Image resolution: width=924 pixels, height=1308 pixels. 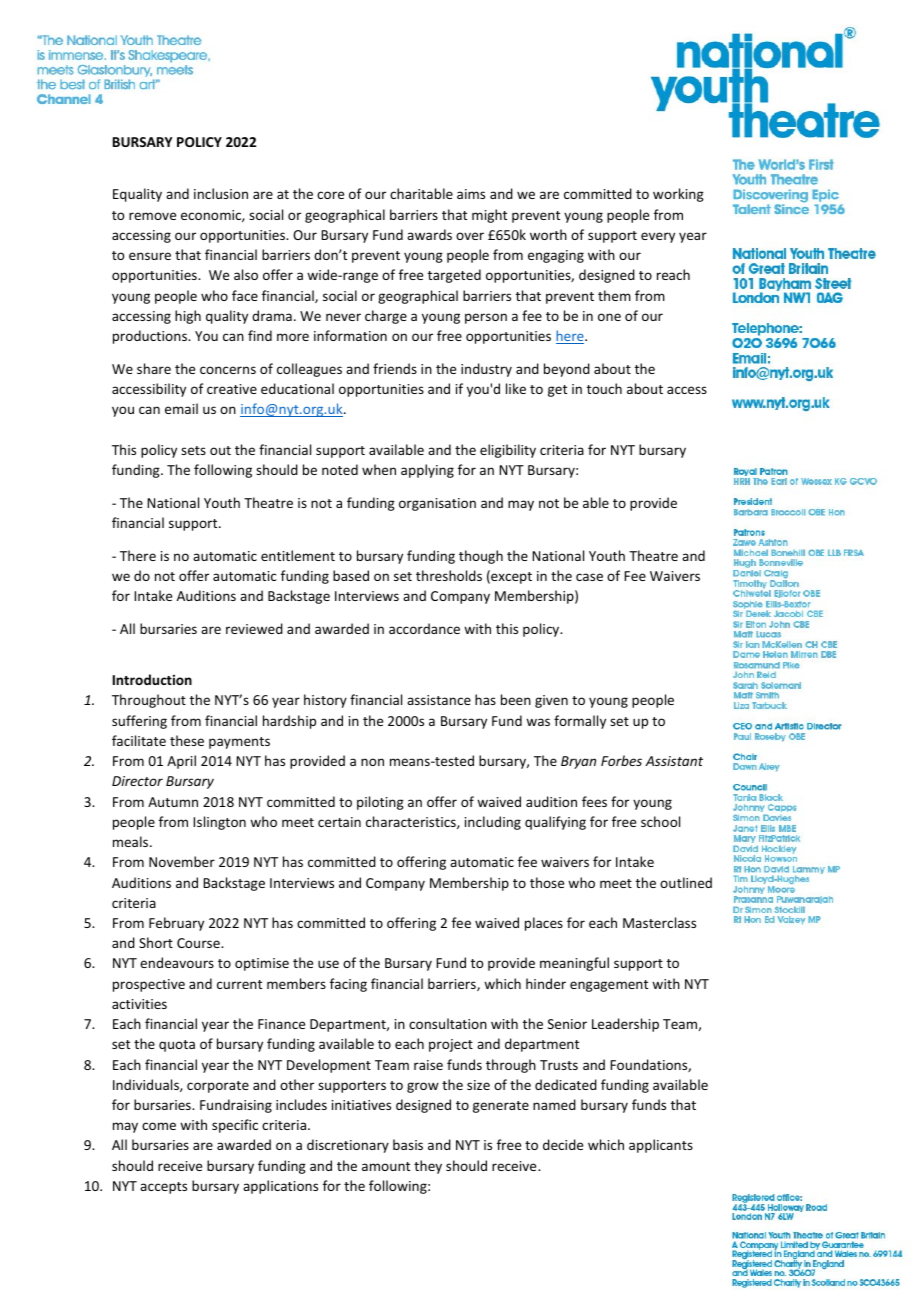 I want to click on inclusion, so click(x=221, y=193).
